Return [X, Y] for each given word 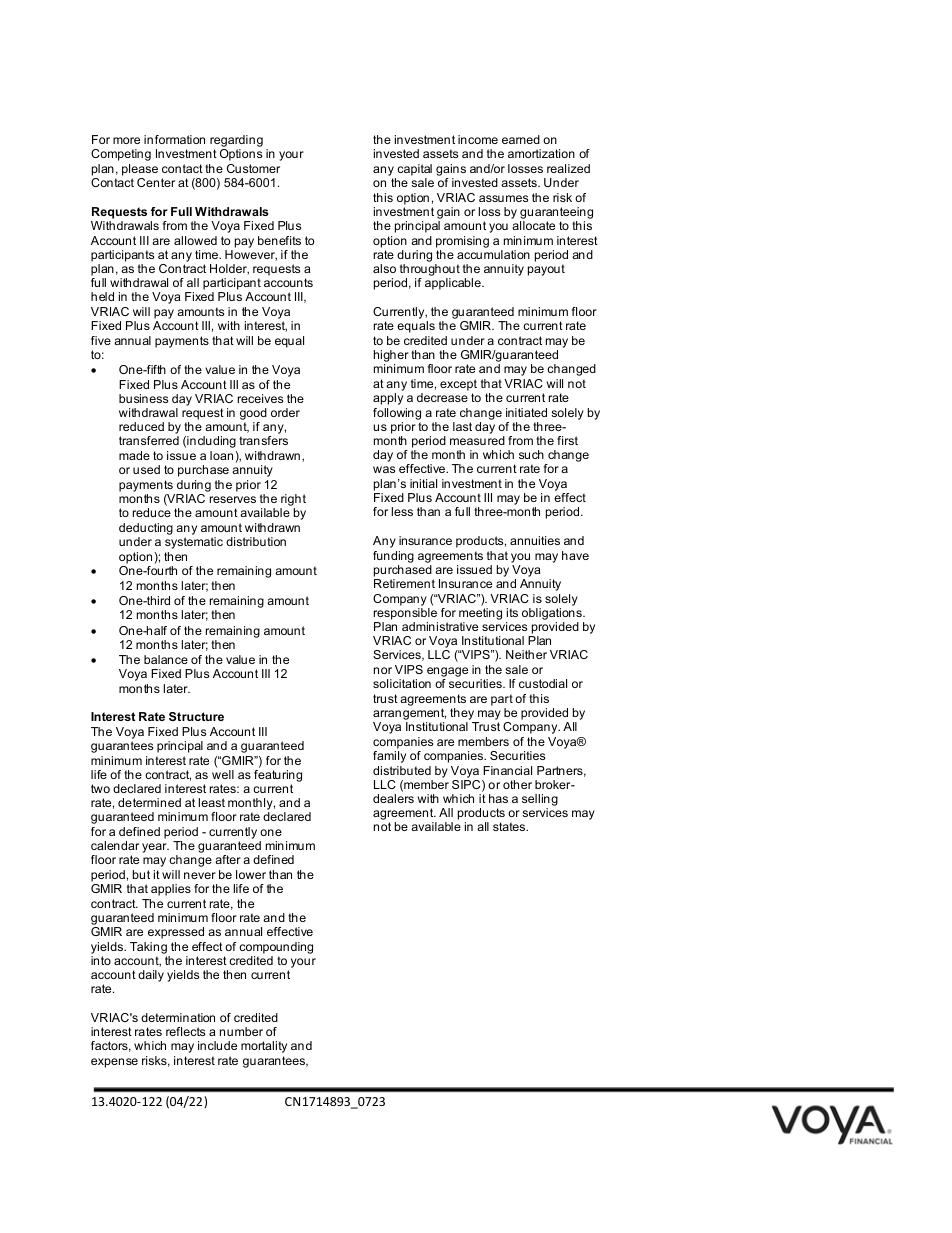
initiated [526, 412]
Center [156, 182]
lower [251, 874]
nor [383, 670]
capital [414, 170]
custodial [543, 683]
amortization [541, 153]
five [101, 340]
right [293, 501]
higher [391, 356]
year [155, 848]
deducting [146, 529]
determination [178, 1017]
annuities [535, 540]
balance [166, 659]
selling [540, 800]
